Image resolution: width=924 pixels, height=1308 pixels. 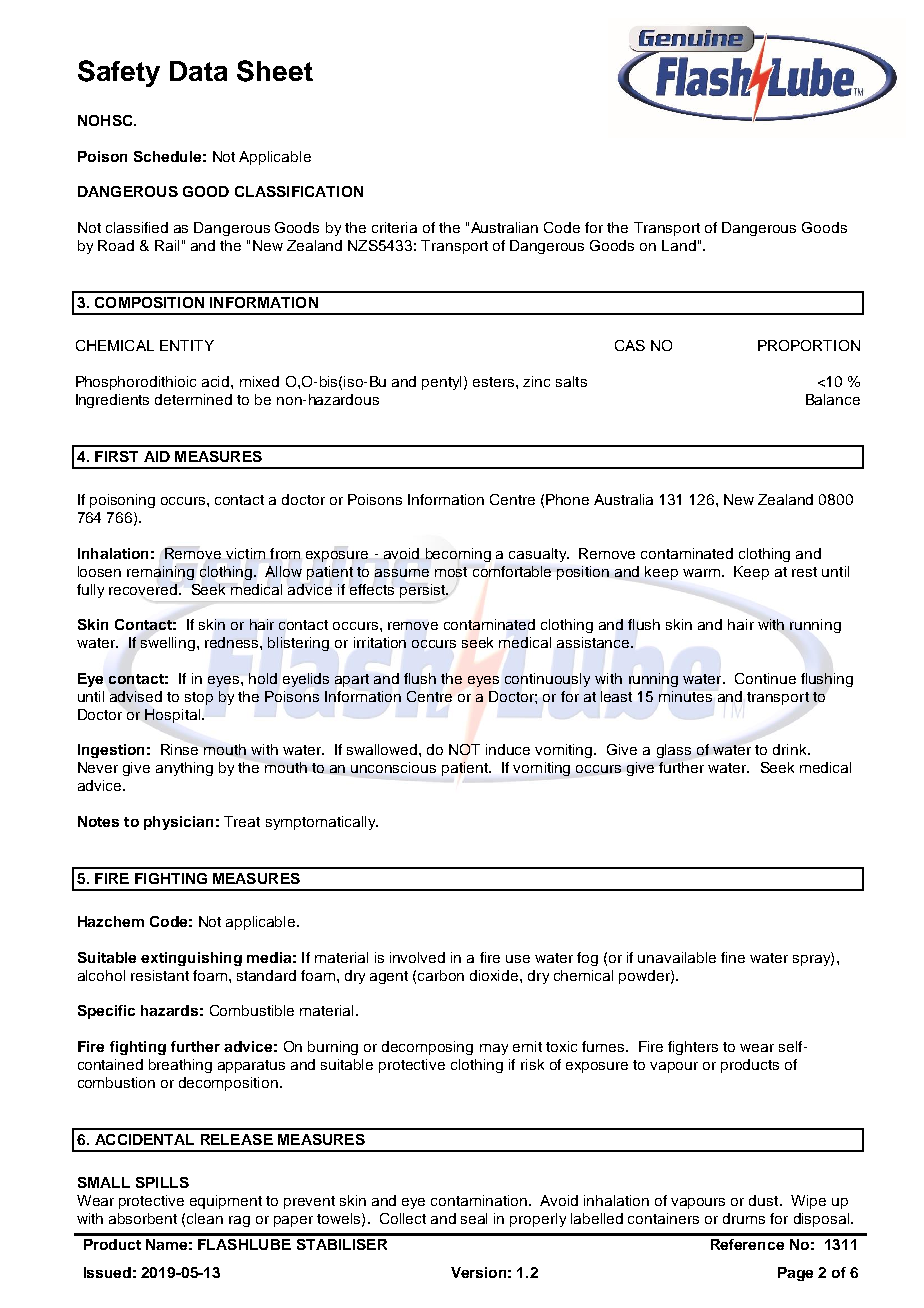 What do you see at coordinates (394, 227) in the screenshot?
I see `criteria` at bounding box center [394, 227].
